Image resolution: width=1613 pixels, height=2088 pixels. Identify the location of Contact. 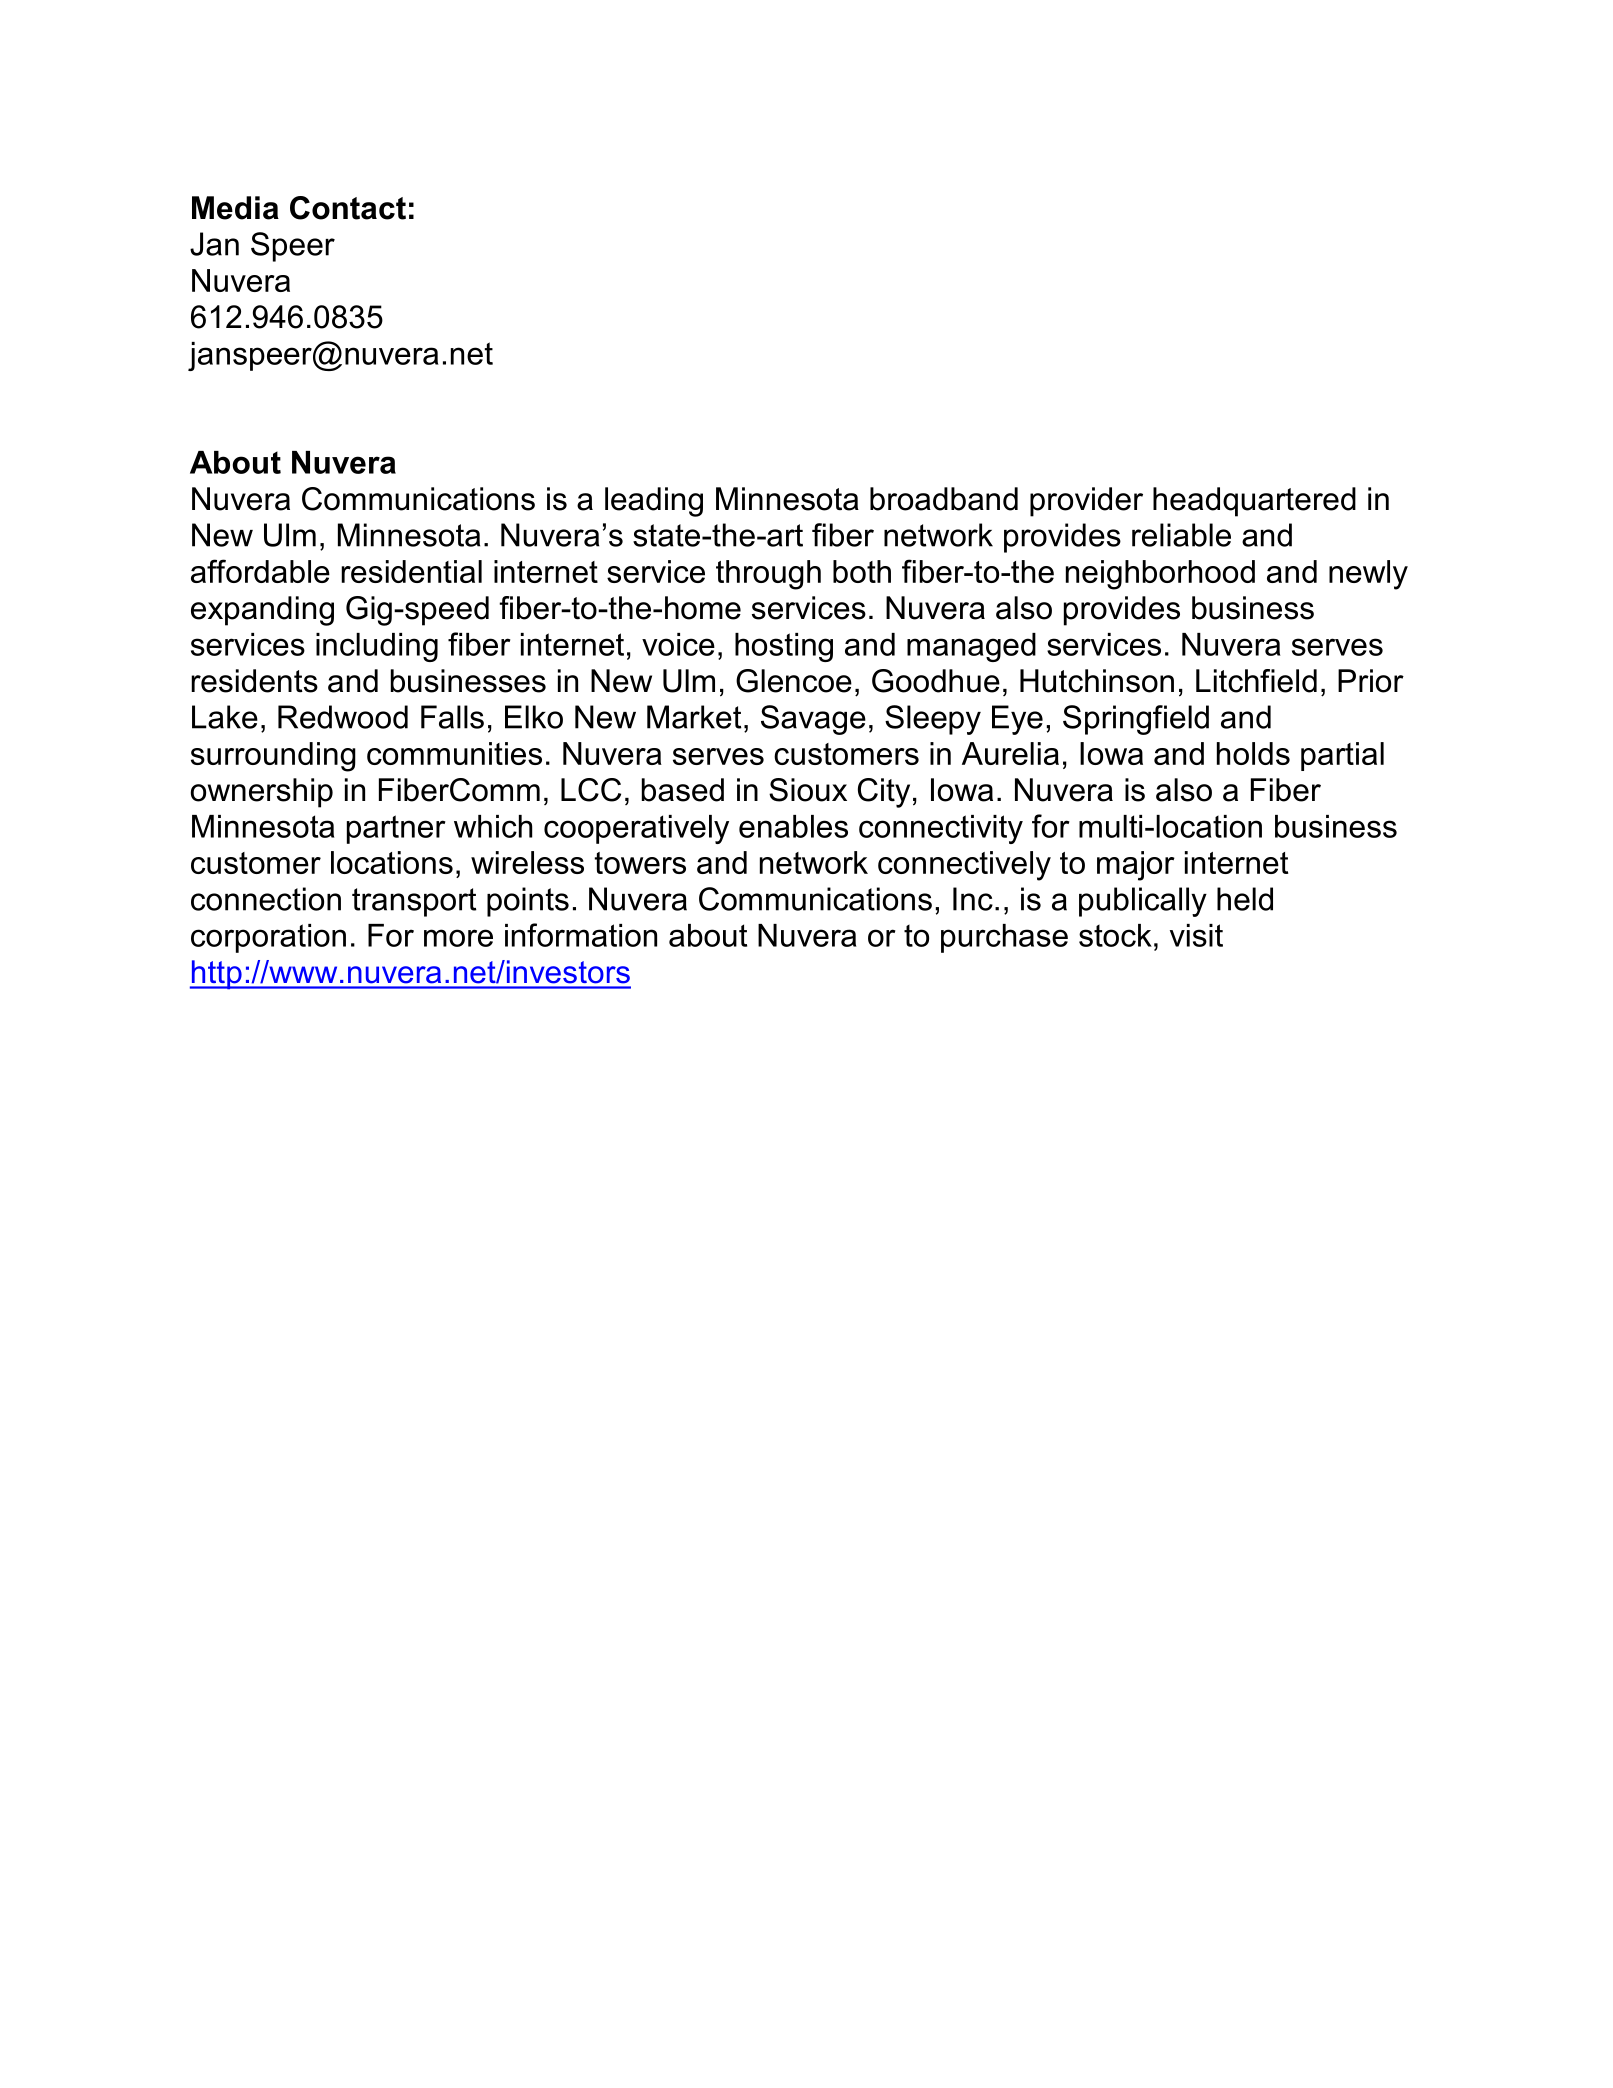
(348, 208).
